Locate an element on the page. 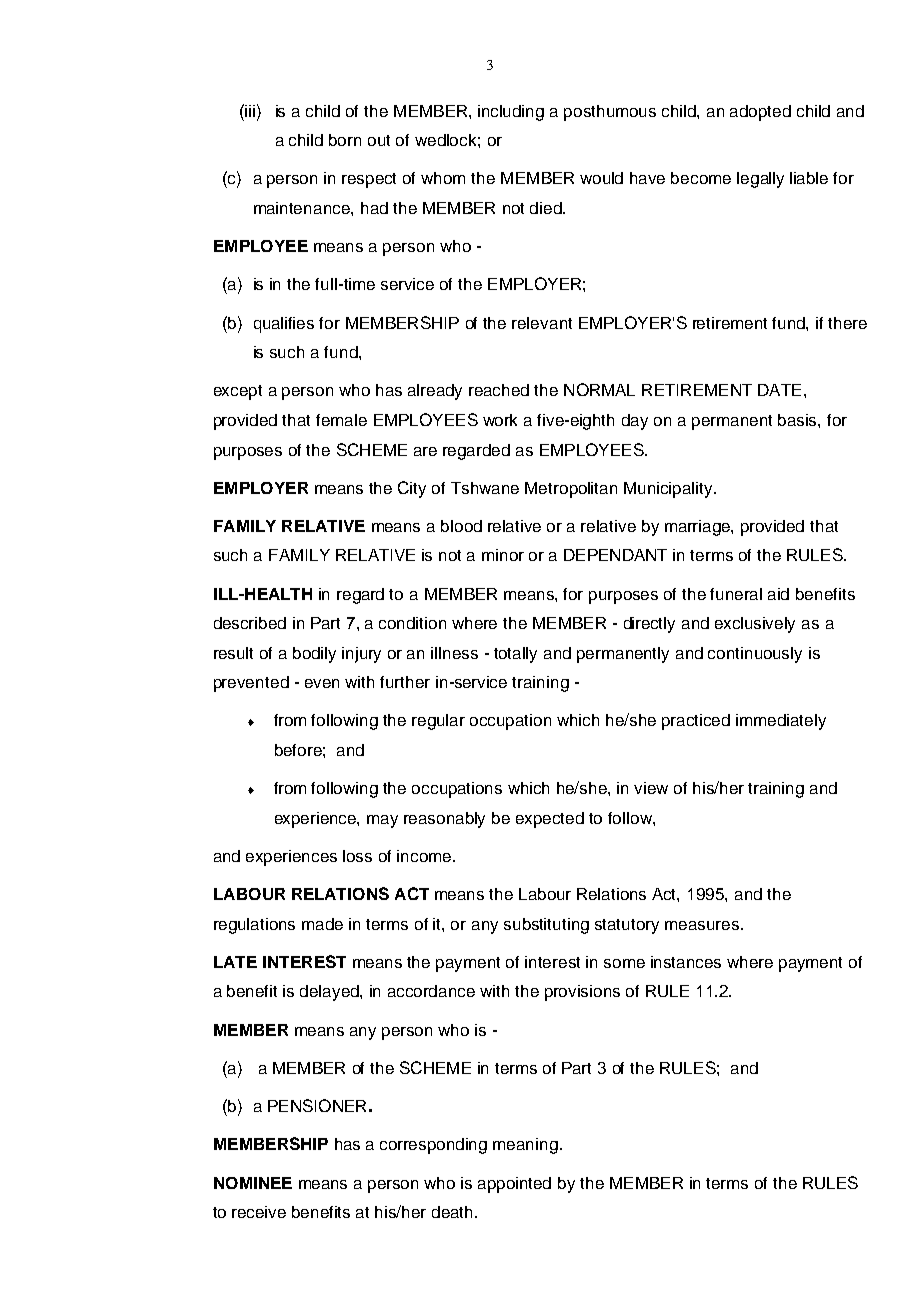  adopted is located at coordinates (760, 113).
